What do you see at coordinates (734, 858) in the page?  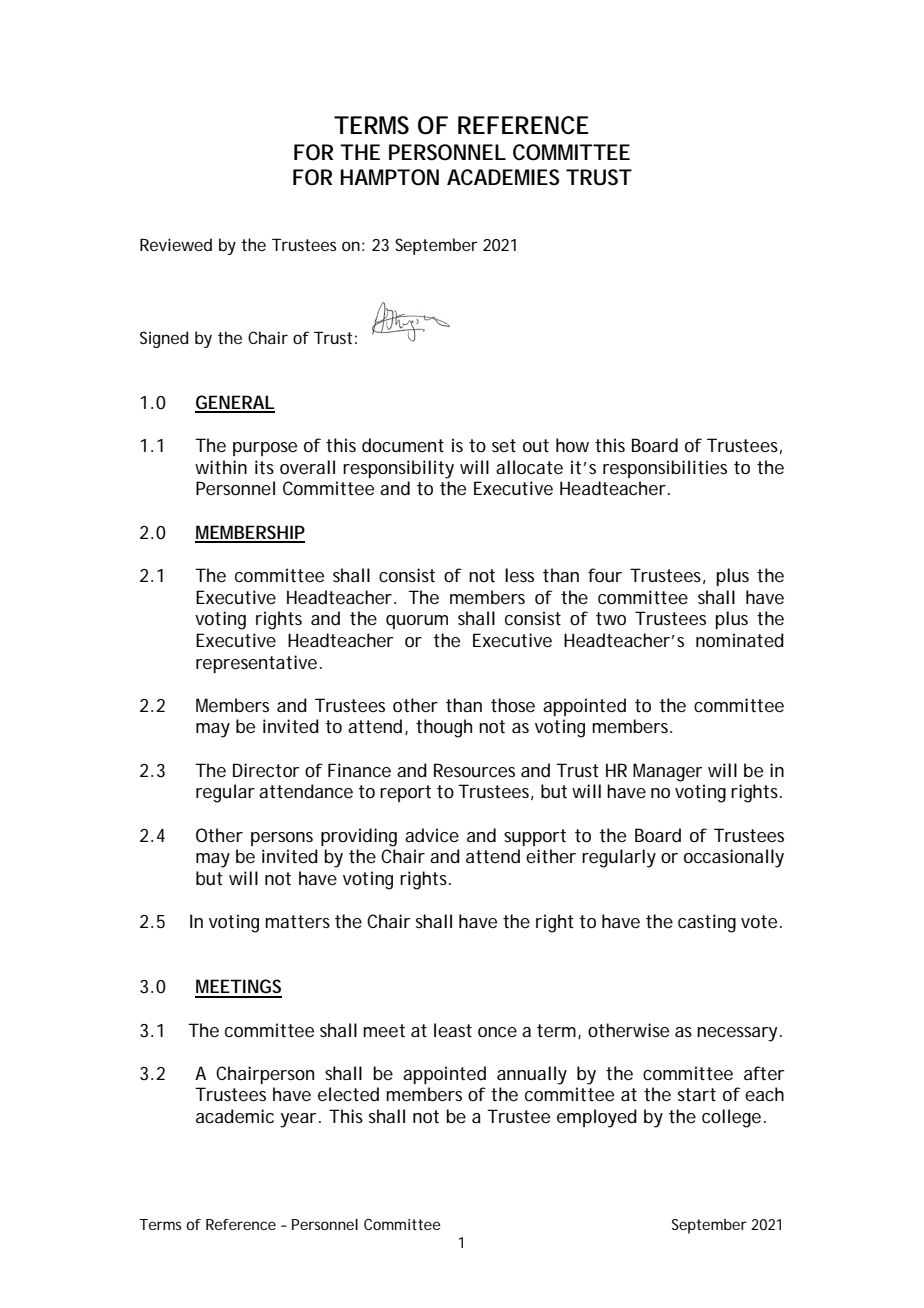 I see `occasionally` at bounding box center [734, 858].
